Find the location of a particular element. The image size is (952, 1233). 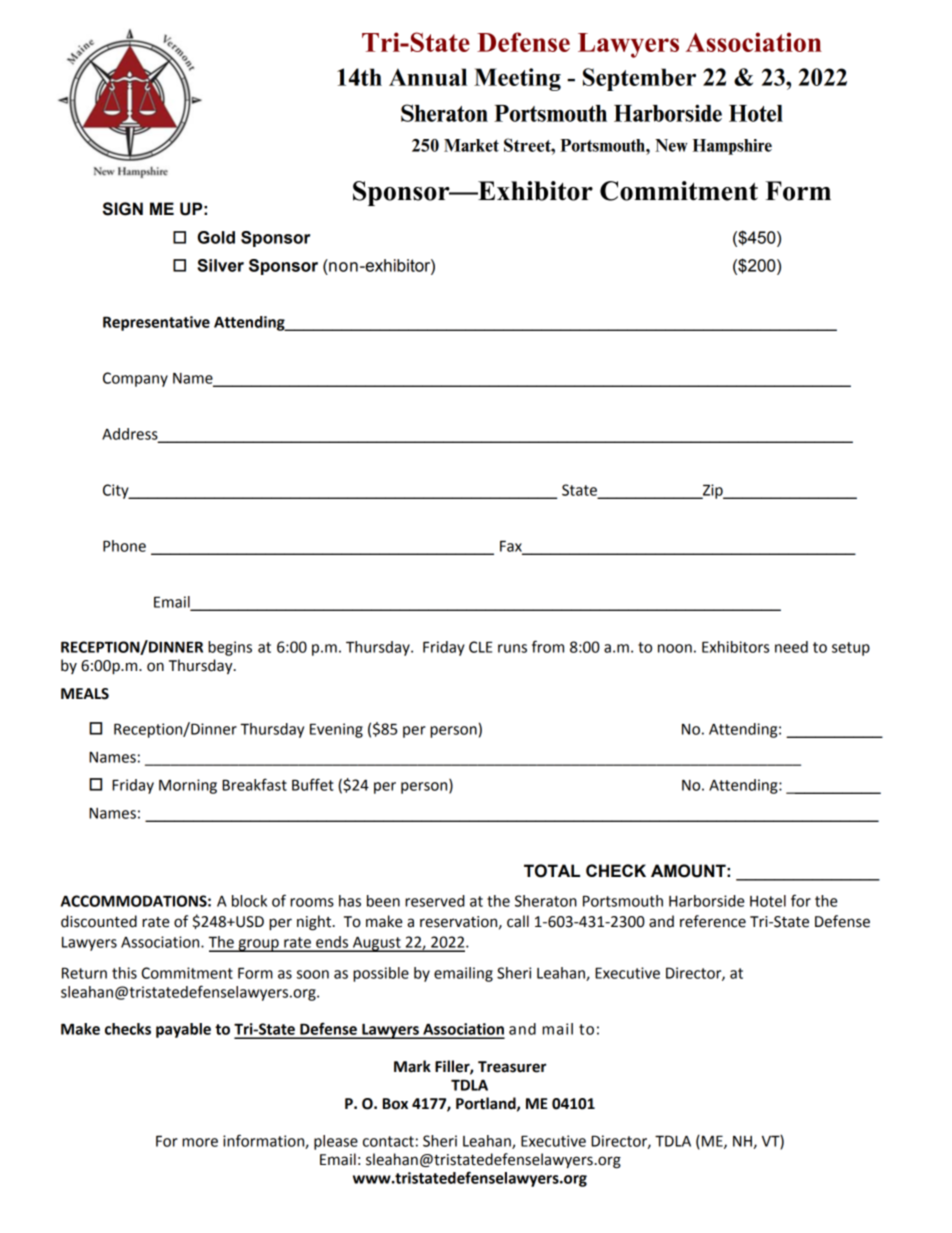

Annual is located at coordinates (428, 77).
